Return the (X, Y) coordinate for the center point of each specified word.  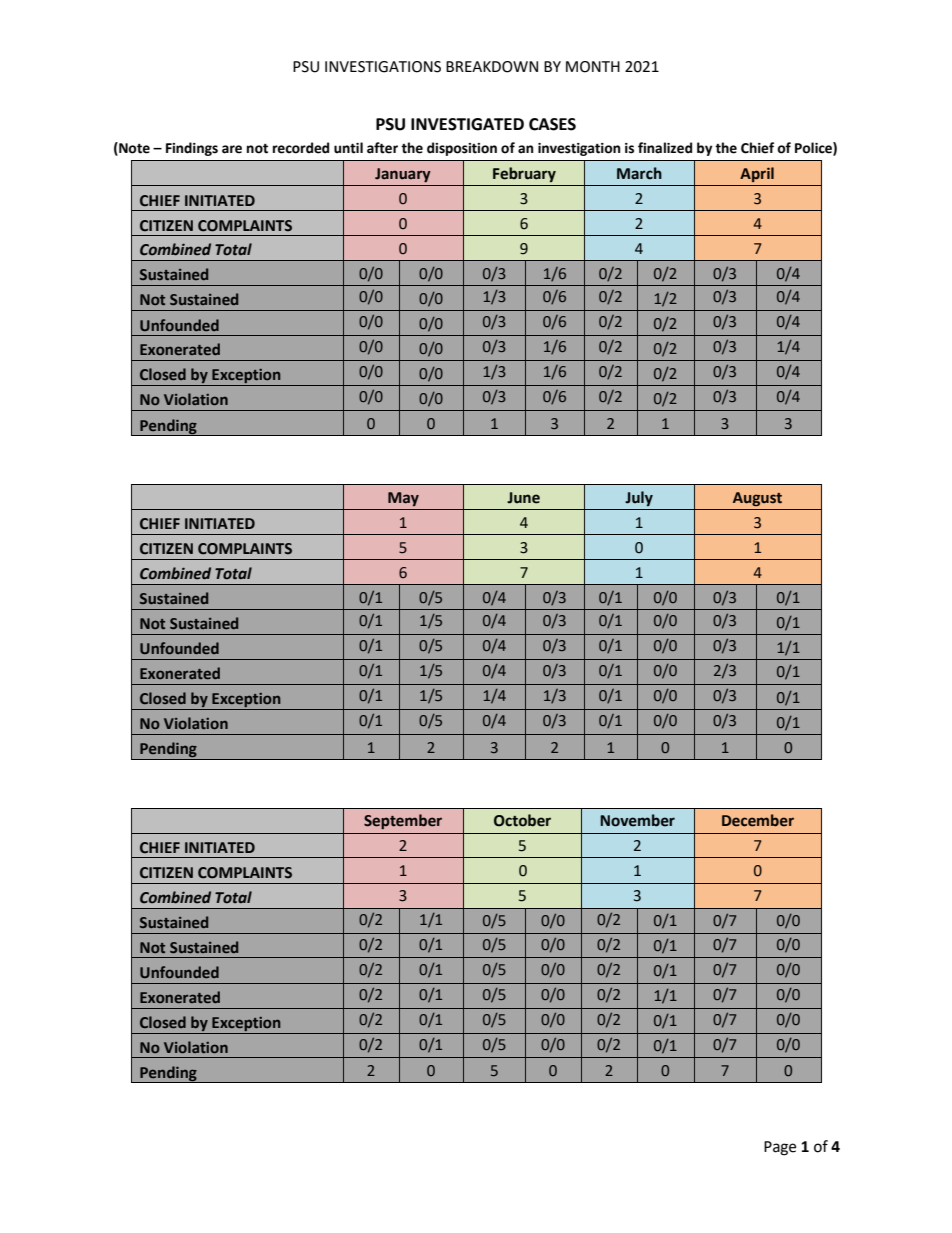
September (403, 821)
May (403, 499)
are (232, 149)
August (757, 499)
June (523, 498)
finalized (665, 148)
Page (780, 1148)
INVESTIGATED (467, 124)
